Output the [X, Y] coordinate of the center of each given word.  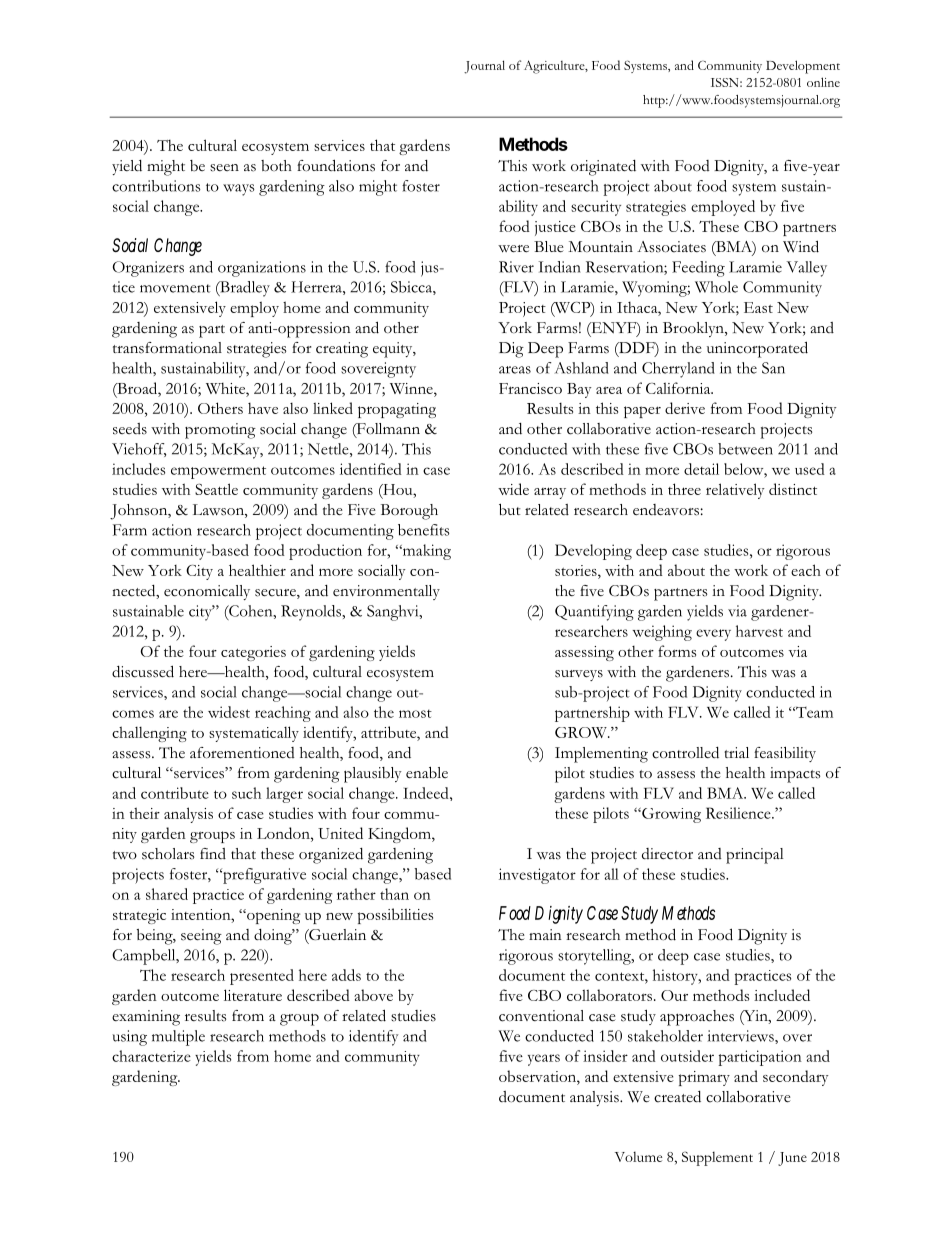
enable [427, 773]
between [745, 449]
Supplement [717, 1158]
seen [224, 168]
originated [603, 168]
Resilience [739, 813]
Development [803, 67]
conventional [541, 1016]
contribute [175, 793]
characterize [151, 1056]
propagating [397, 410]
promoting [220, 431]
